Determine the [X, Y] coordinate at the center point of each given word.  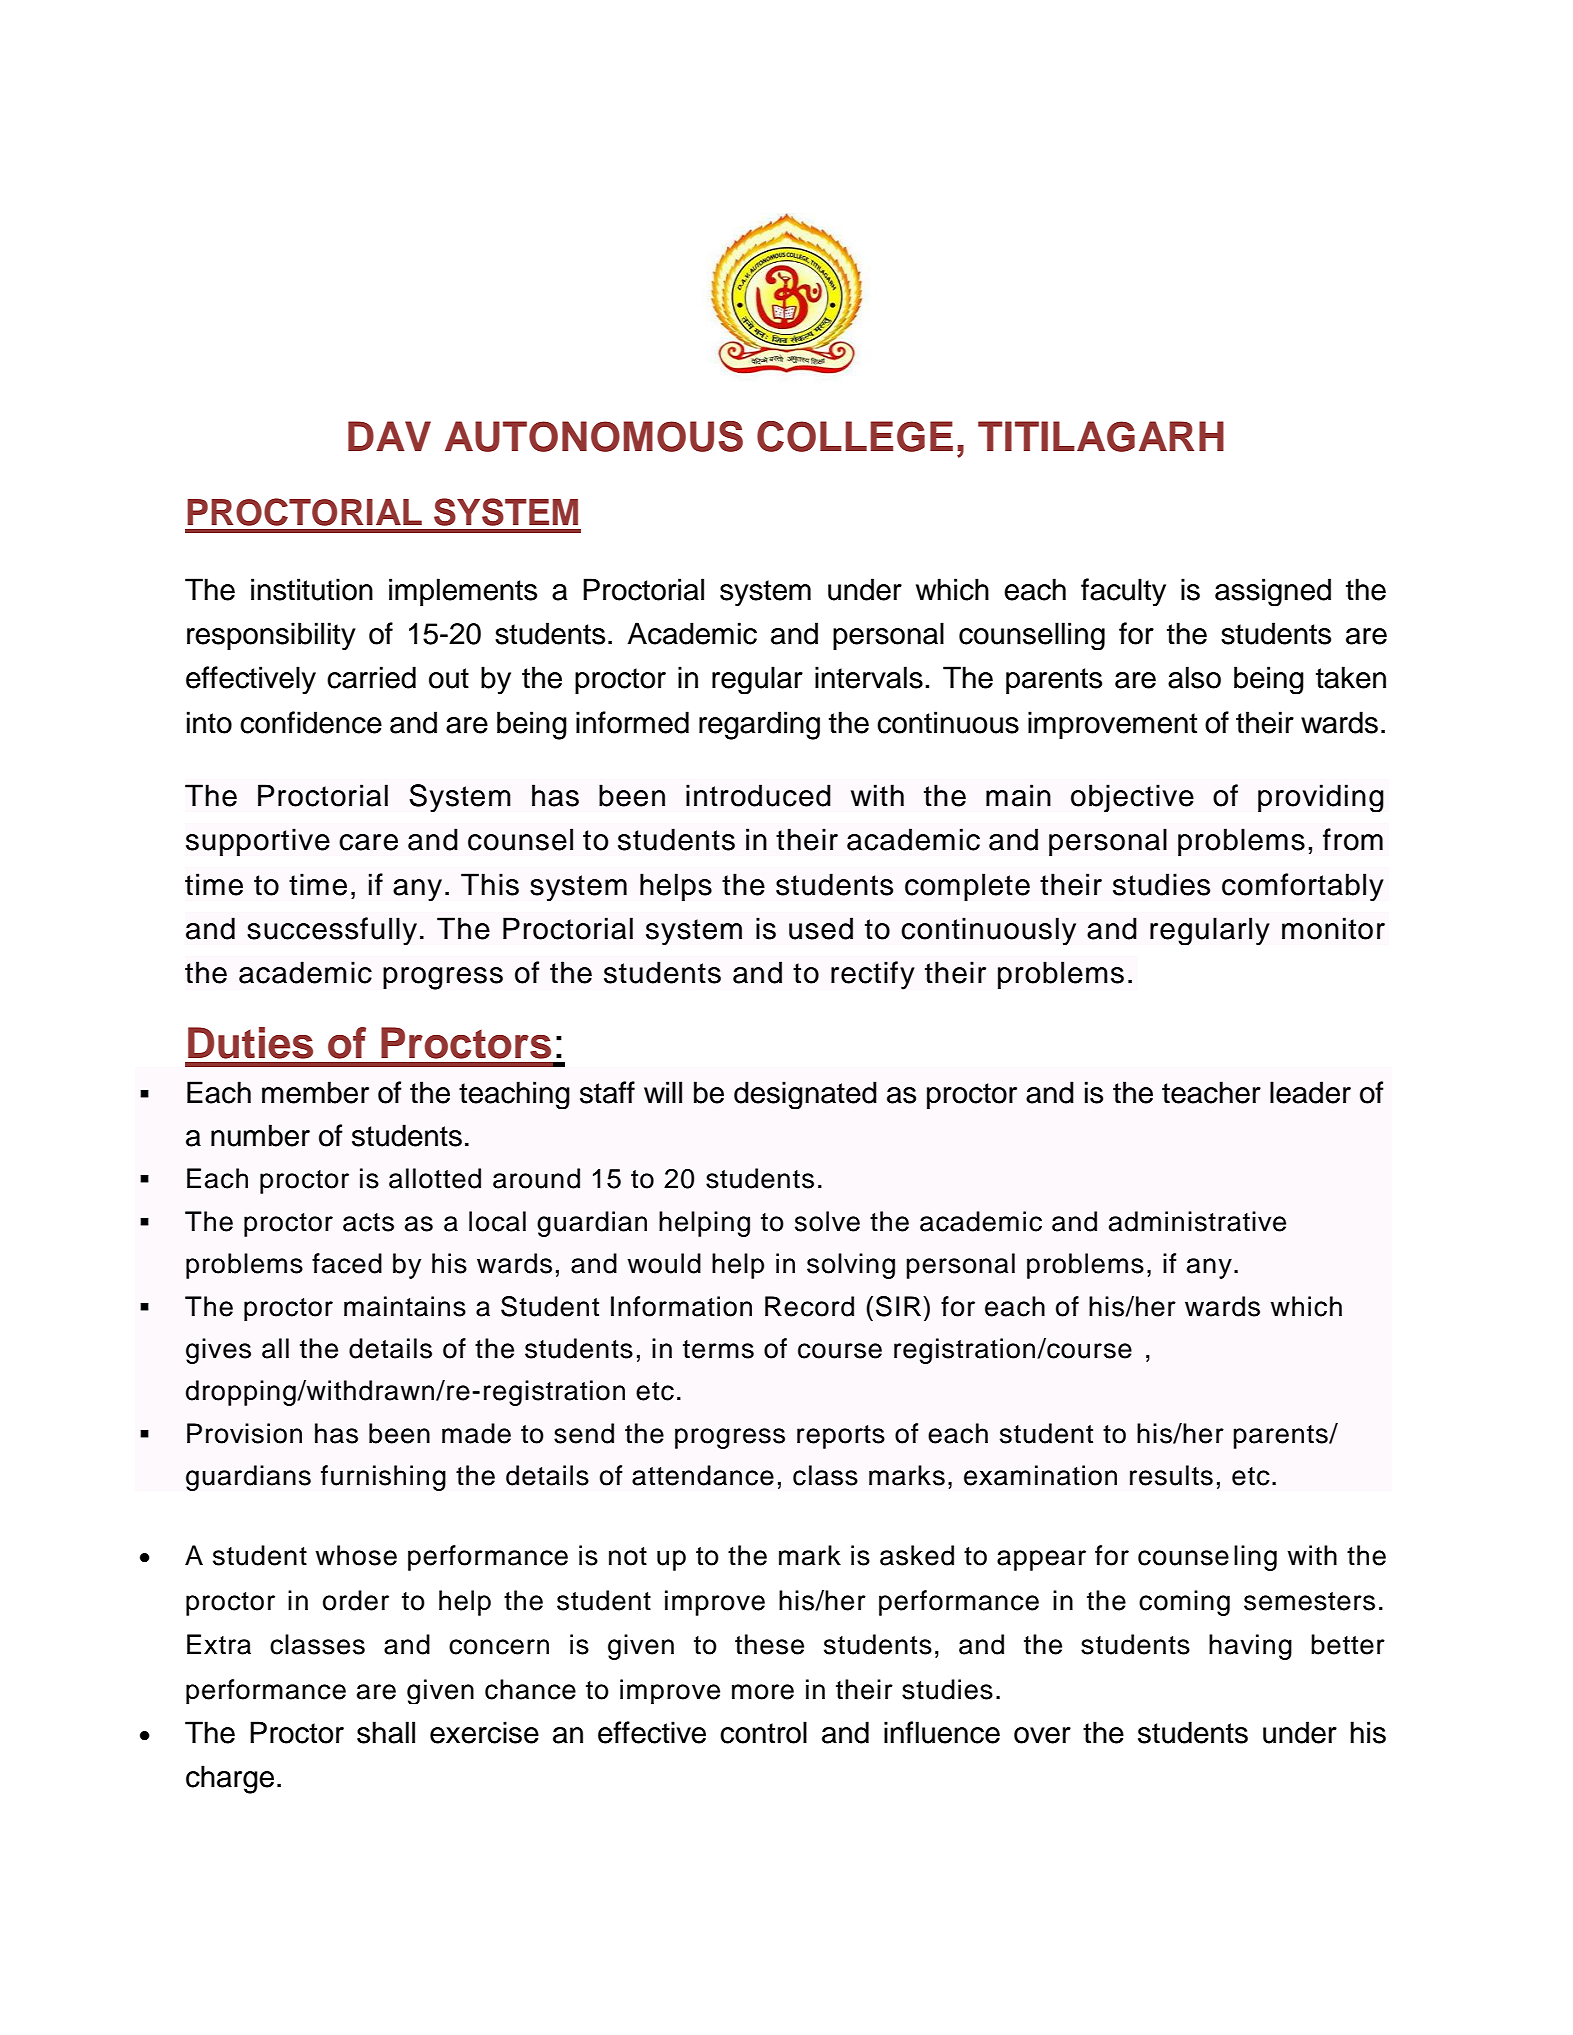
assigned [1273, 592]
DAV [389, 436]
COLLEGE [855, 436]
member [315, 1092]
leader [1310, 1092]
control [763, 1732]
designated [805, 1095]
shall [386, 1732]
